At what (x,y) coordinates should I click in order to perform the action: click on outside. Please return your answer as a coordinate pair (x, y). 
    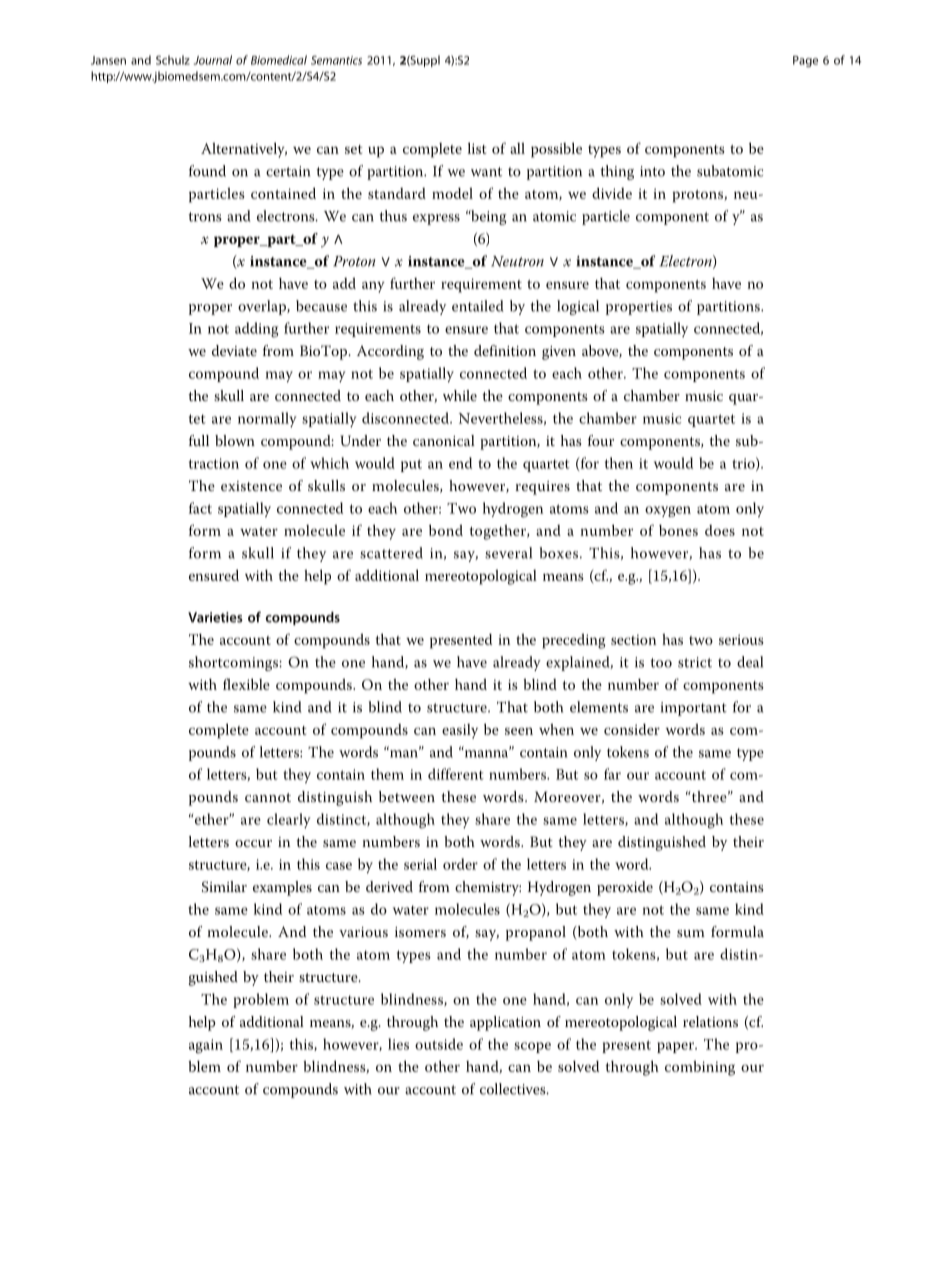
    Looking at the image, I should click on (439, 1044).
